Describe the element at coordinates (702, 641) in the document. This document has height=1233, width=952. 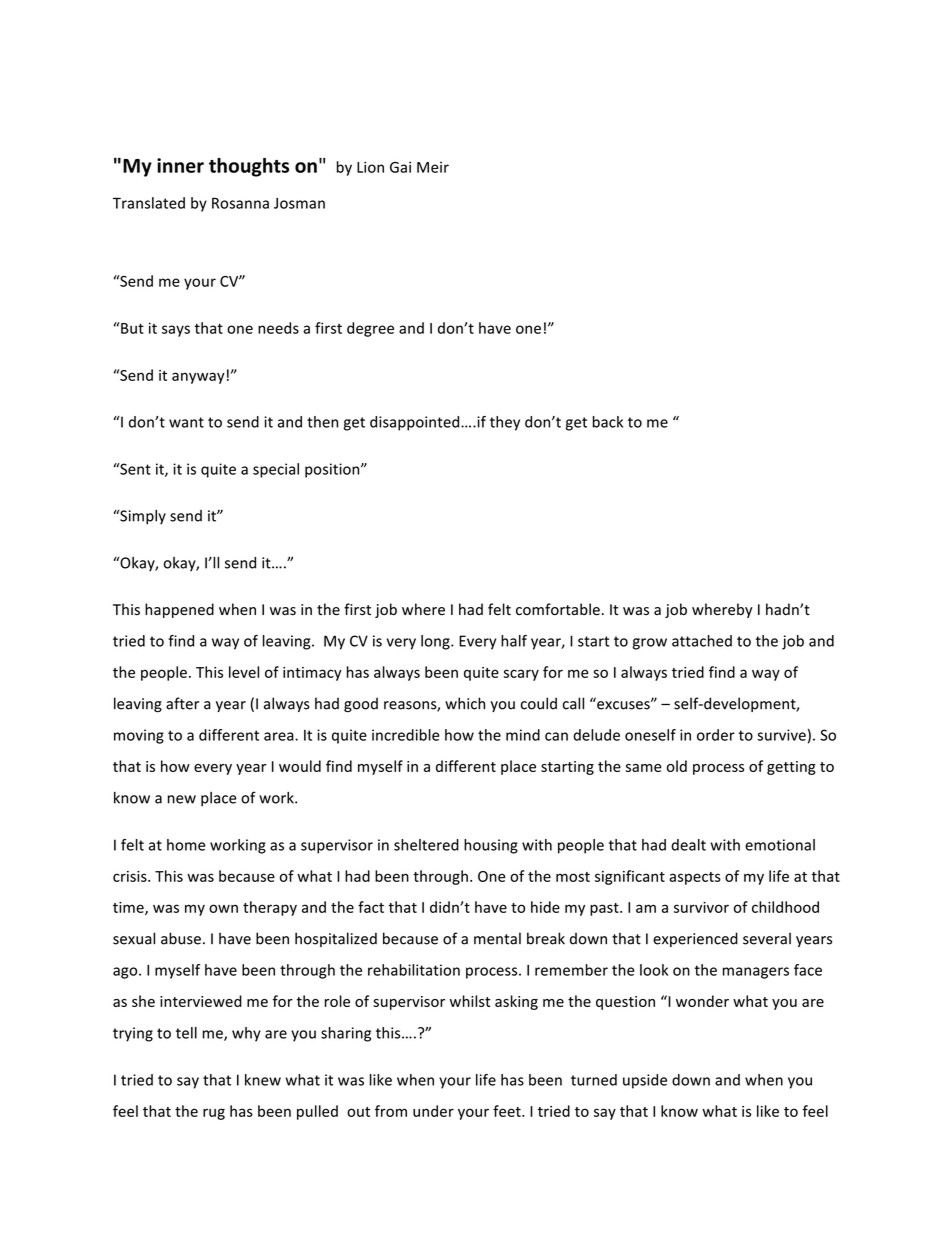
I see `attached` at that location.
